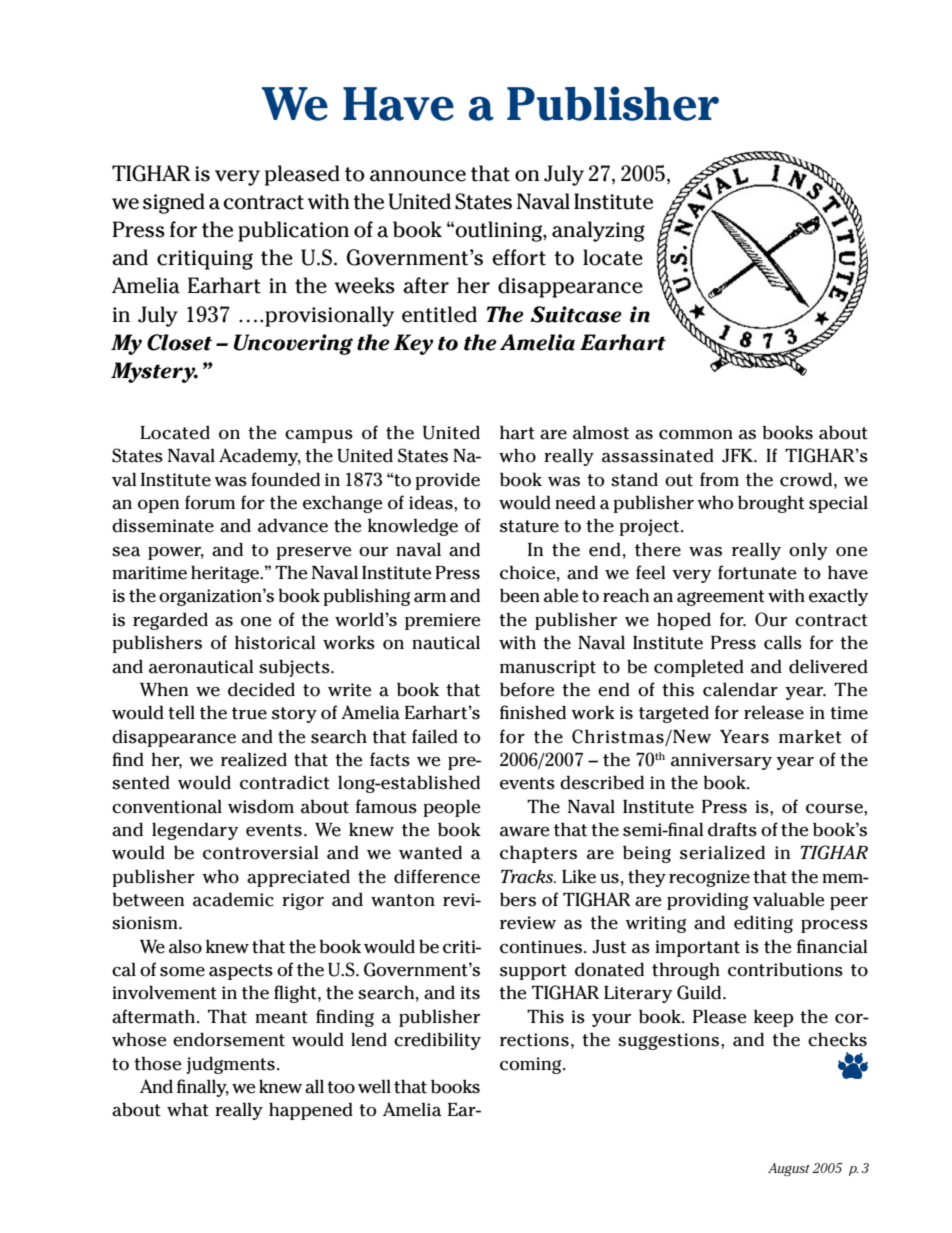 This screenshot has height=1233, width=952. I want to click on effort, so click(519, 257).
